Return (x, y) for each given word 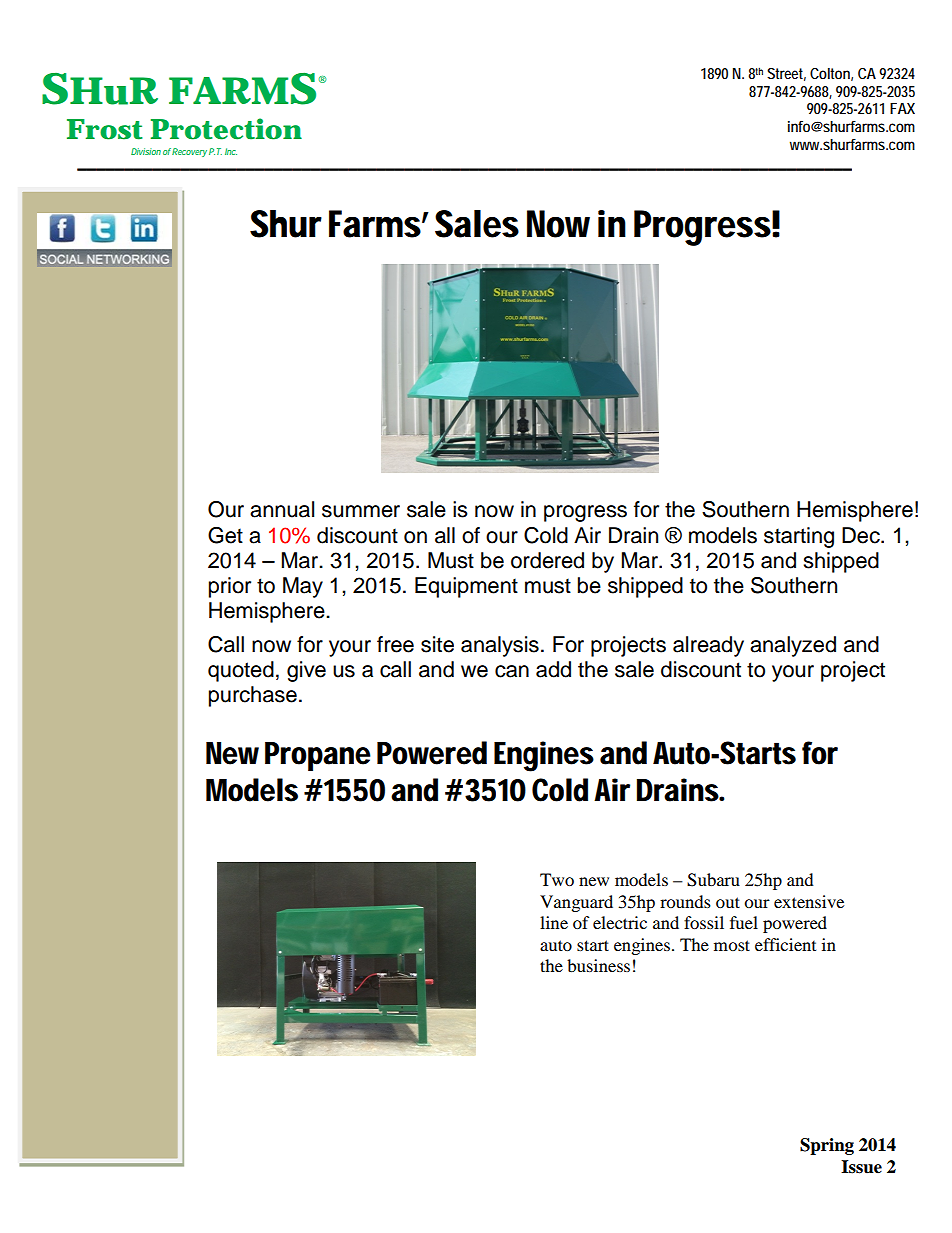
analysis (500, 646)
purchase (253, 696)
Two (557, 879)
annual (282, 509)
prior (230, 587)
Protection (226, 129)
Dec (862, 535)
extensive (809, 901)
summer (361, 511)
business (598, 965)
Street (786, 74)
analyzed (793, 646)
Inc (231, 151)
